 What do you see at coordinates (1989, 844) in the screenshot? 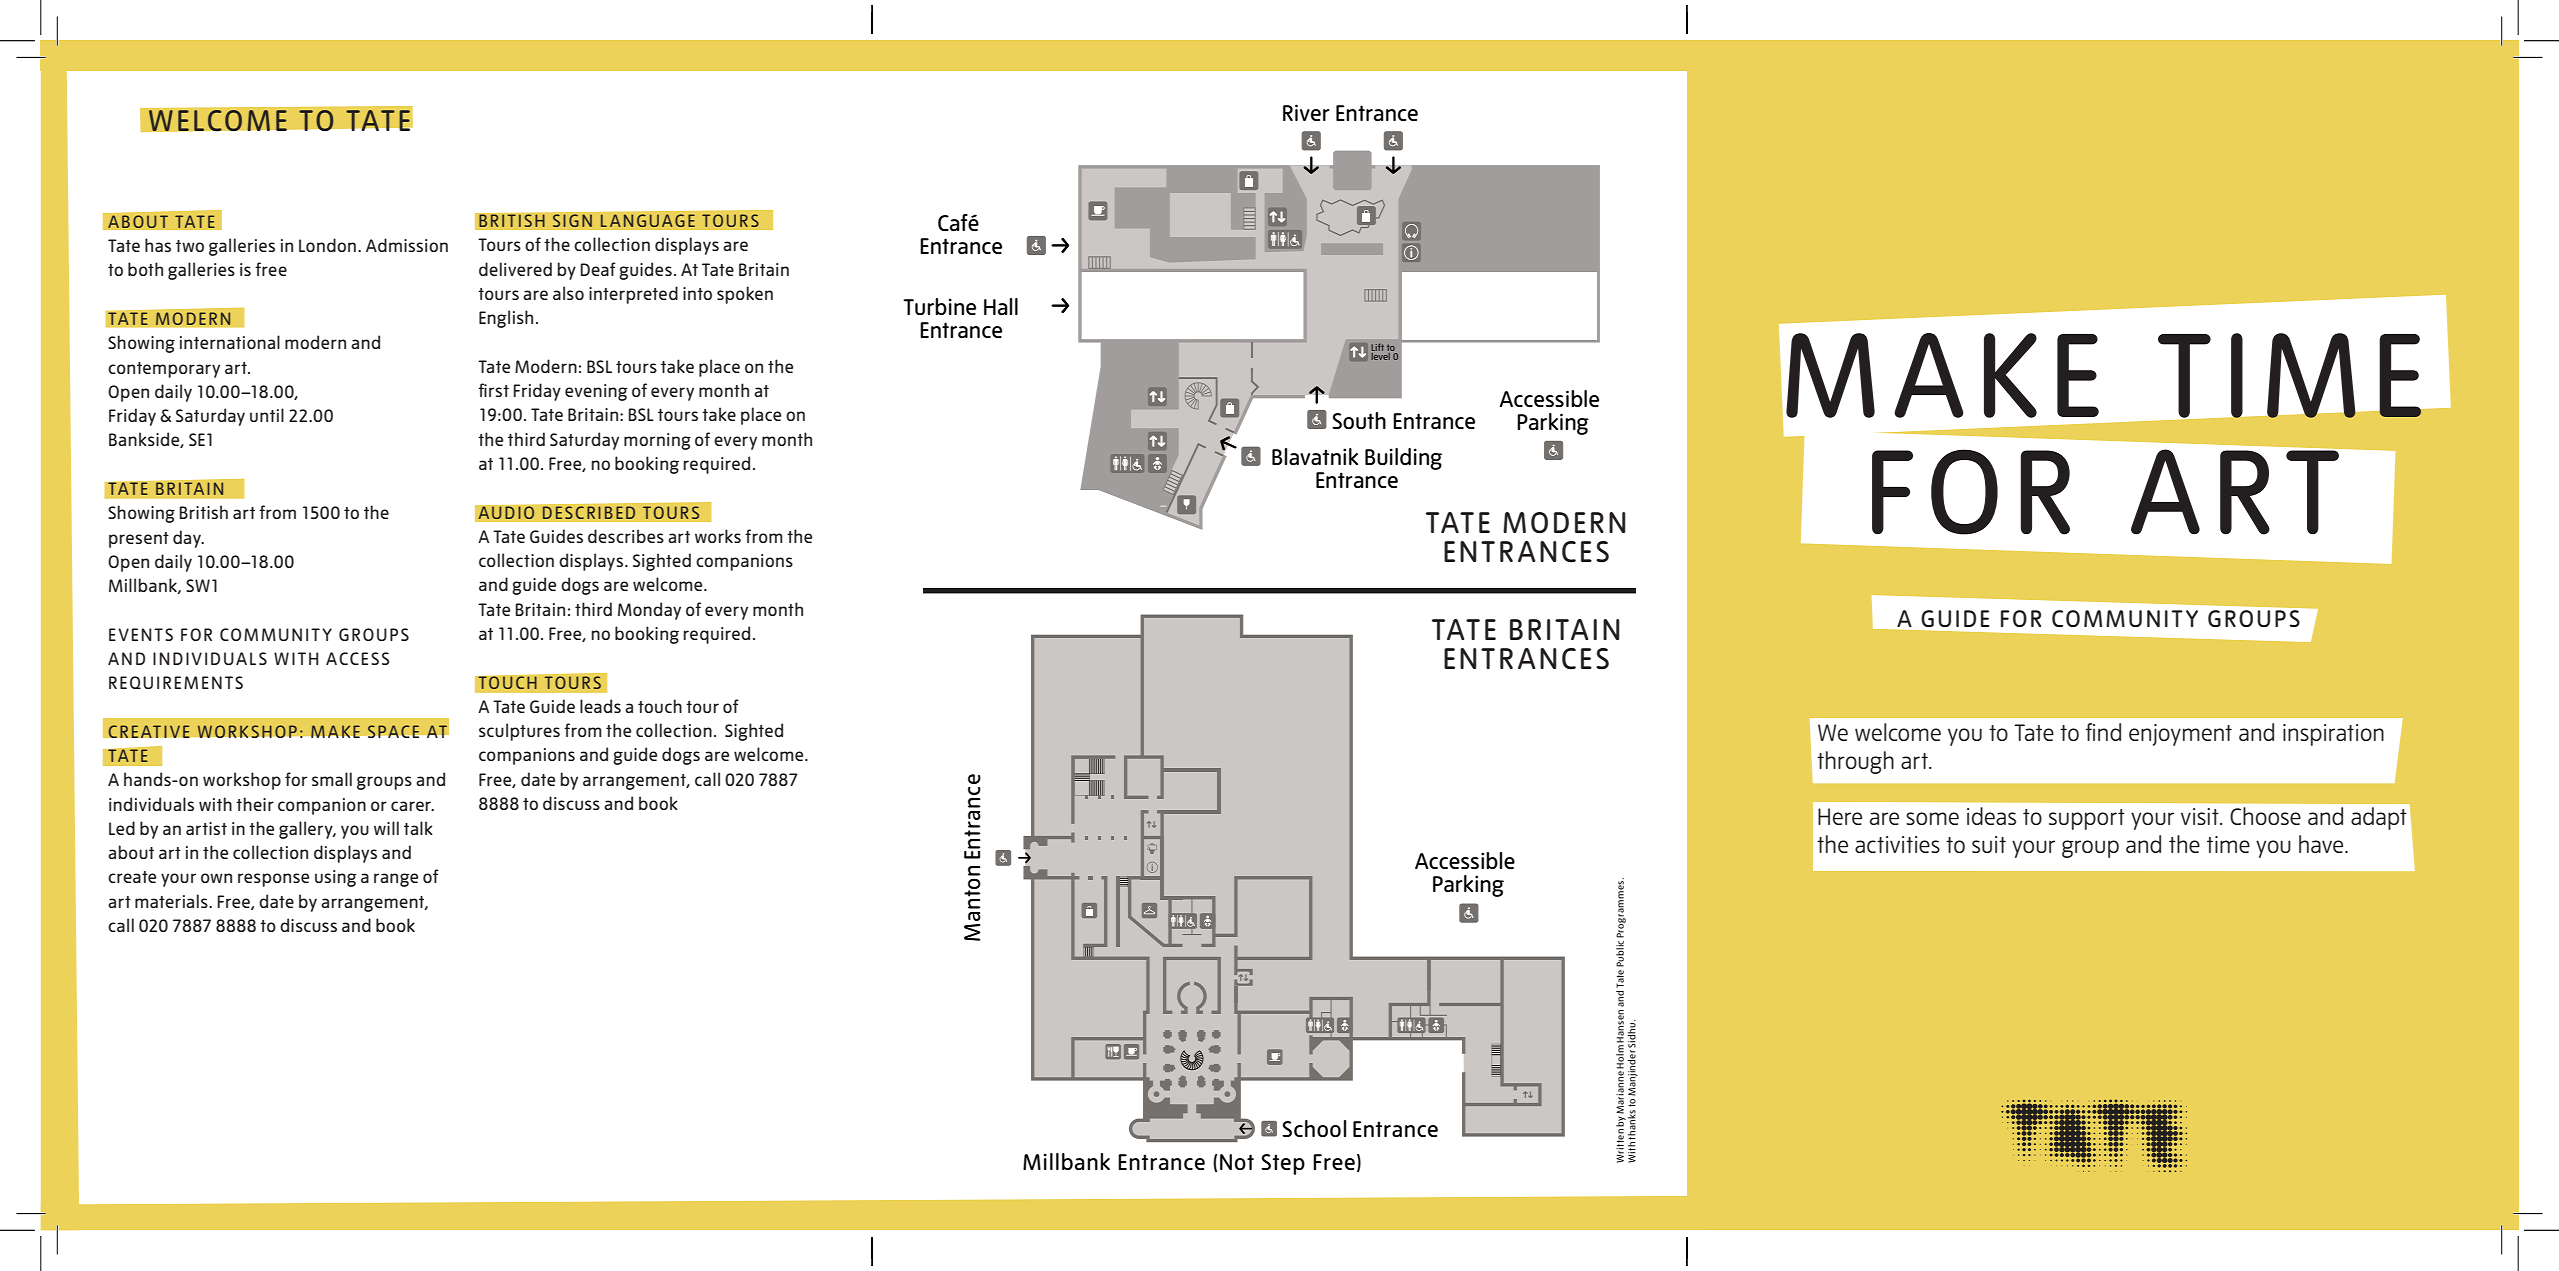
I see `suit` at bounding box center [1989, 844].
